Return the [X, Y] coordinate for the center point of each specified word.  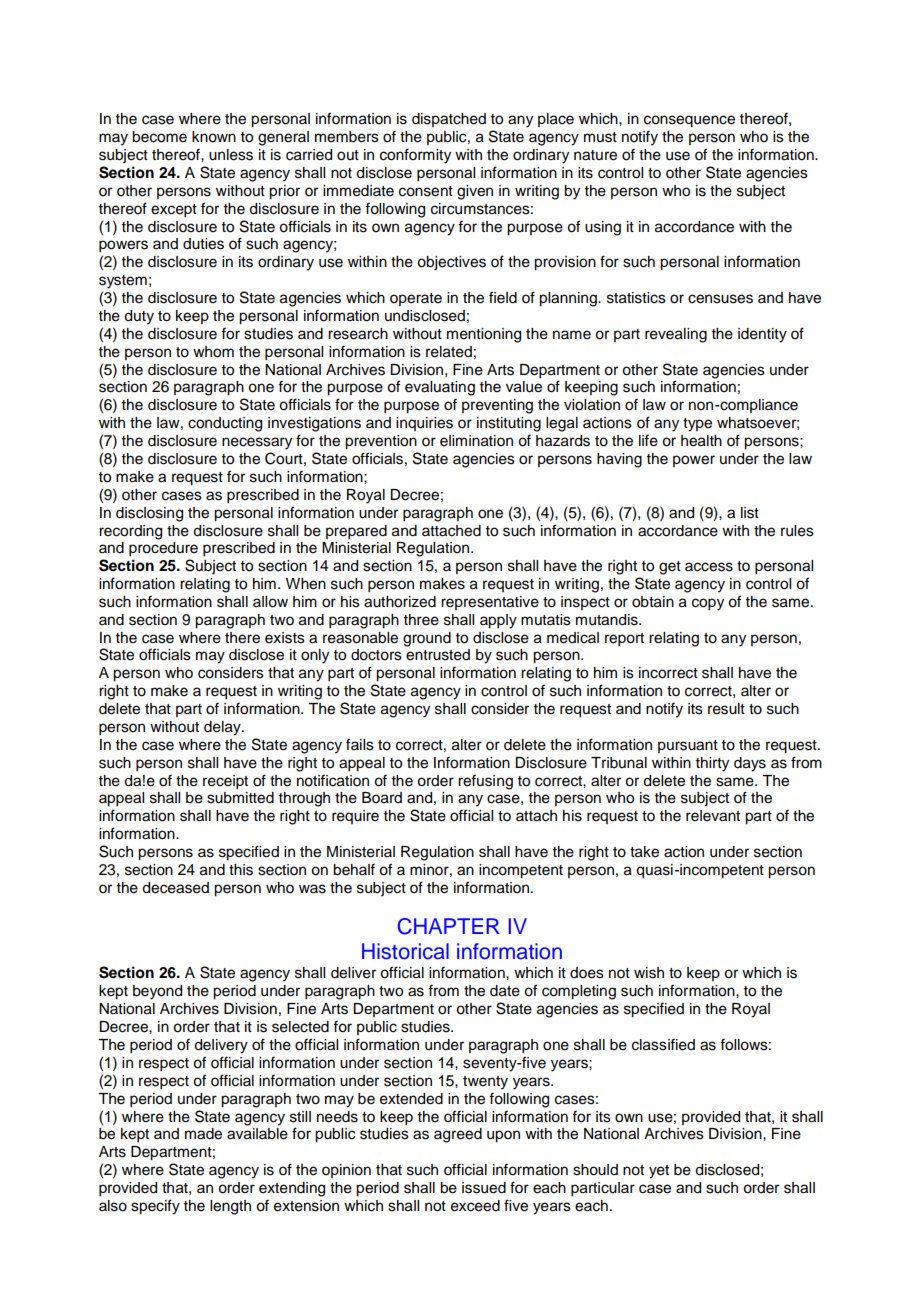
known [214, 137]
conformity [415, 156]
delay [223, 728]
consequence [689, 121]
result [726, 709]
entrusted [438, 655]
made [203, 1134]
